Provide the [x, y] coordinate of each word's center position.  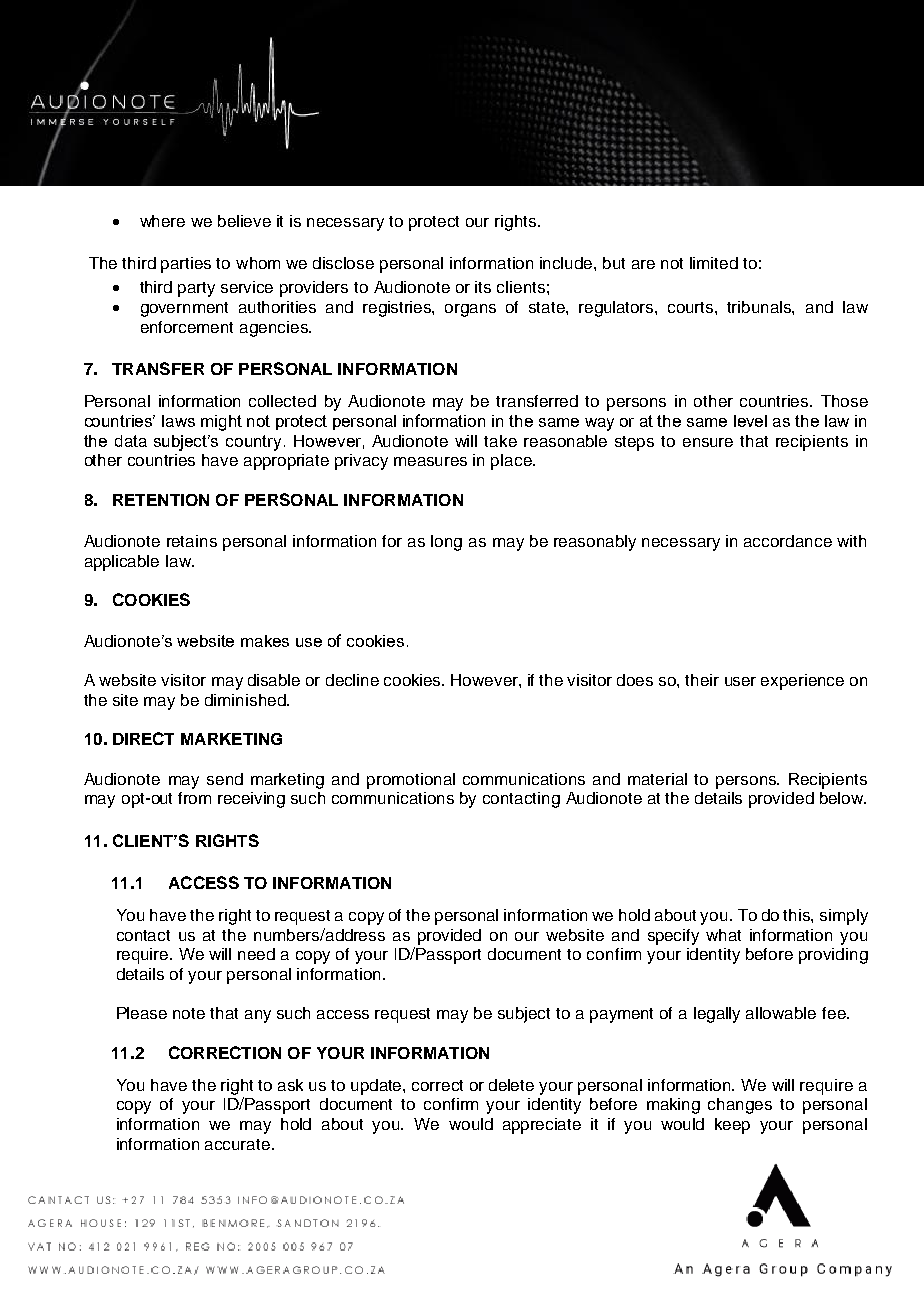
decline [352, 680]
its [483, 287]
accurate [239, 1144]
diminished [246, 700]
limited [714, 263]
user [740, 681]
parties [186, 265]
